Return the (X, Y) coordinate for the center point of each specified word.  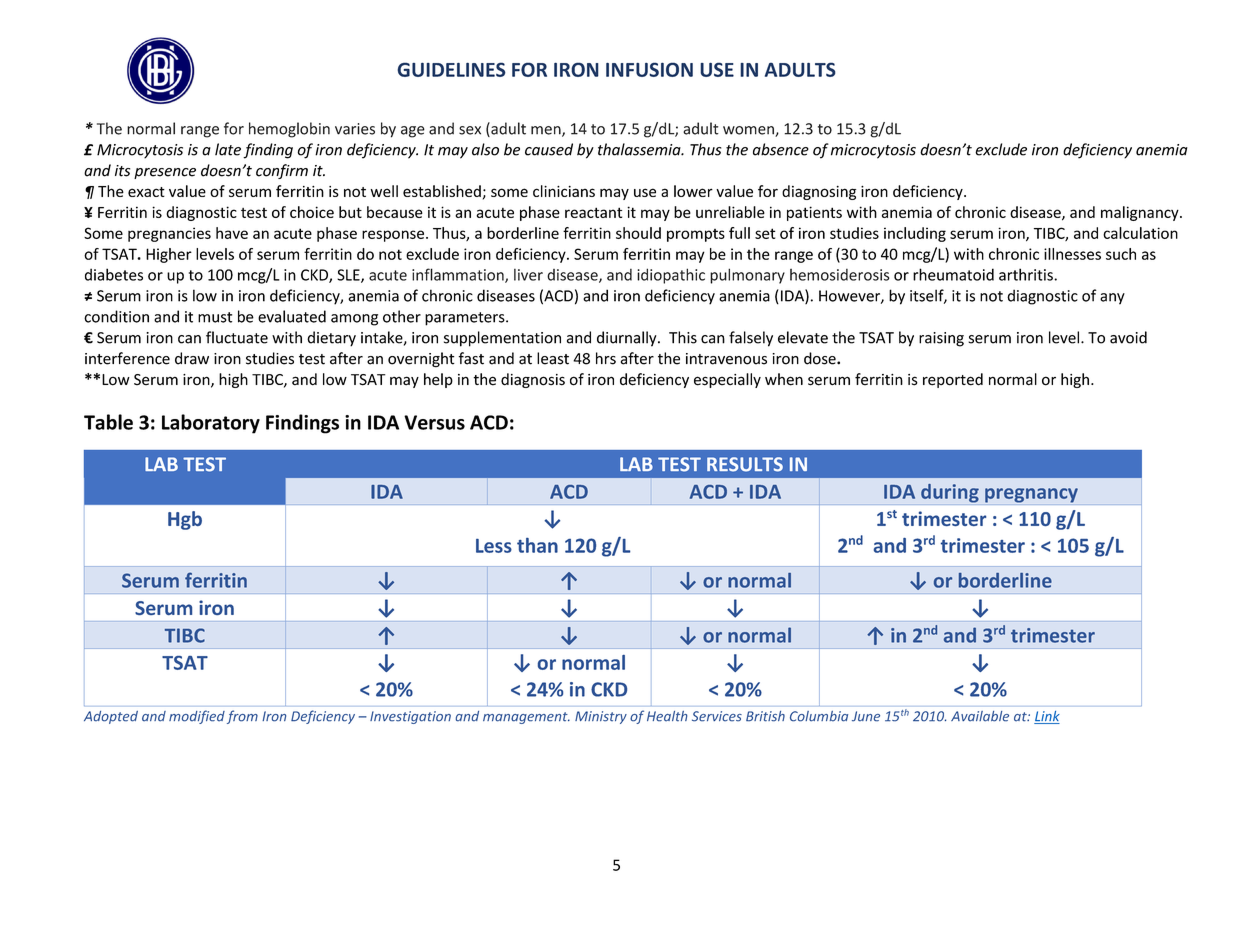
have (232, 233)
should (638, 233)
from (242, 717)
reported (953, 380)
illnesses (1072, 254)
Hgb (185, 520)
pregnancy (1031, 495)
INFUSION (649, 69)
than (537, 545)
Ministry (601, 717)
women (749, 131)
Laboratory (211, 424)
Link (1047, 717)
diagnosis (533, 380)
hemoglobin (289, 130)
